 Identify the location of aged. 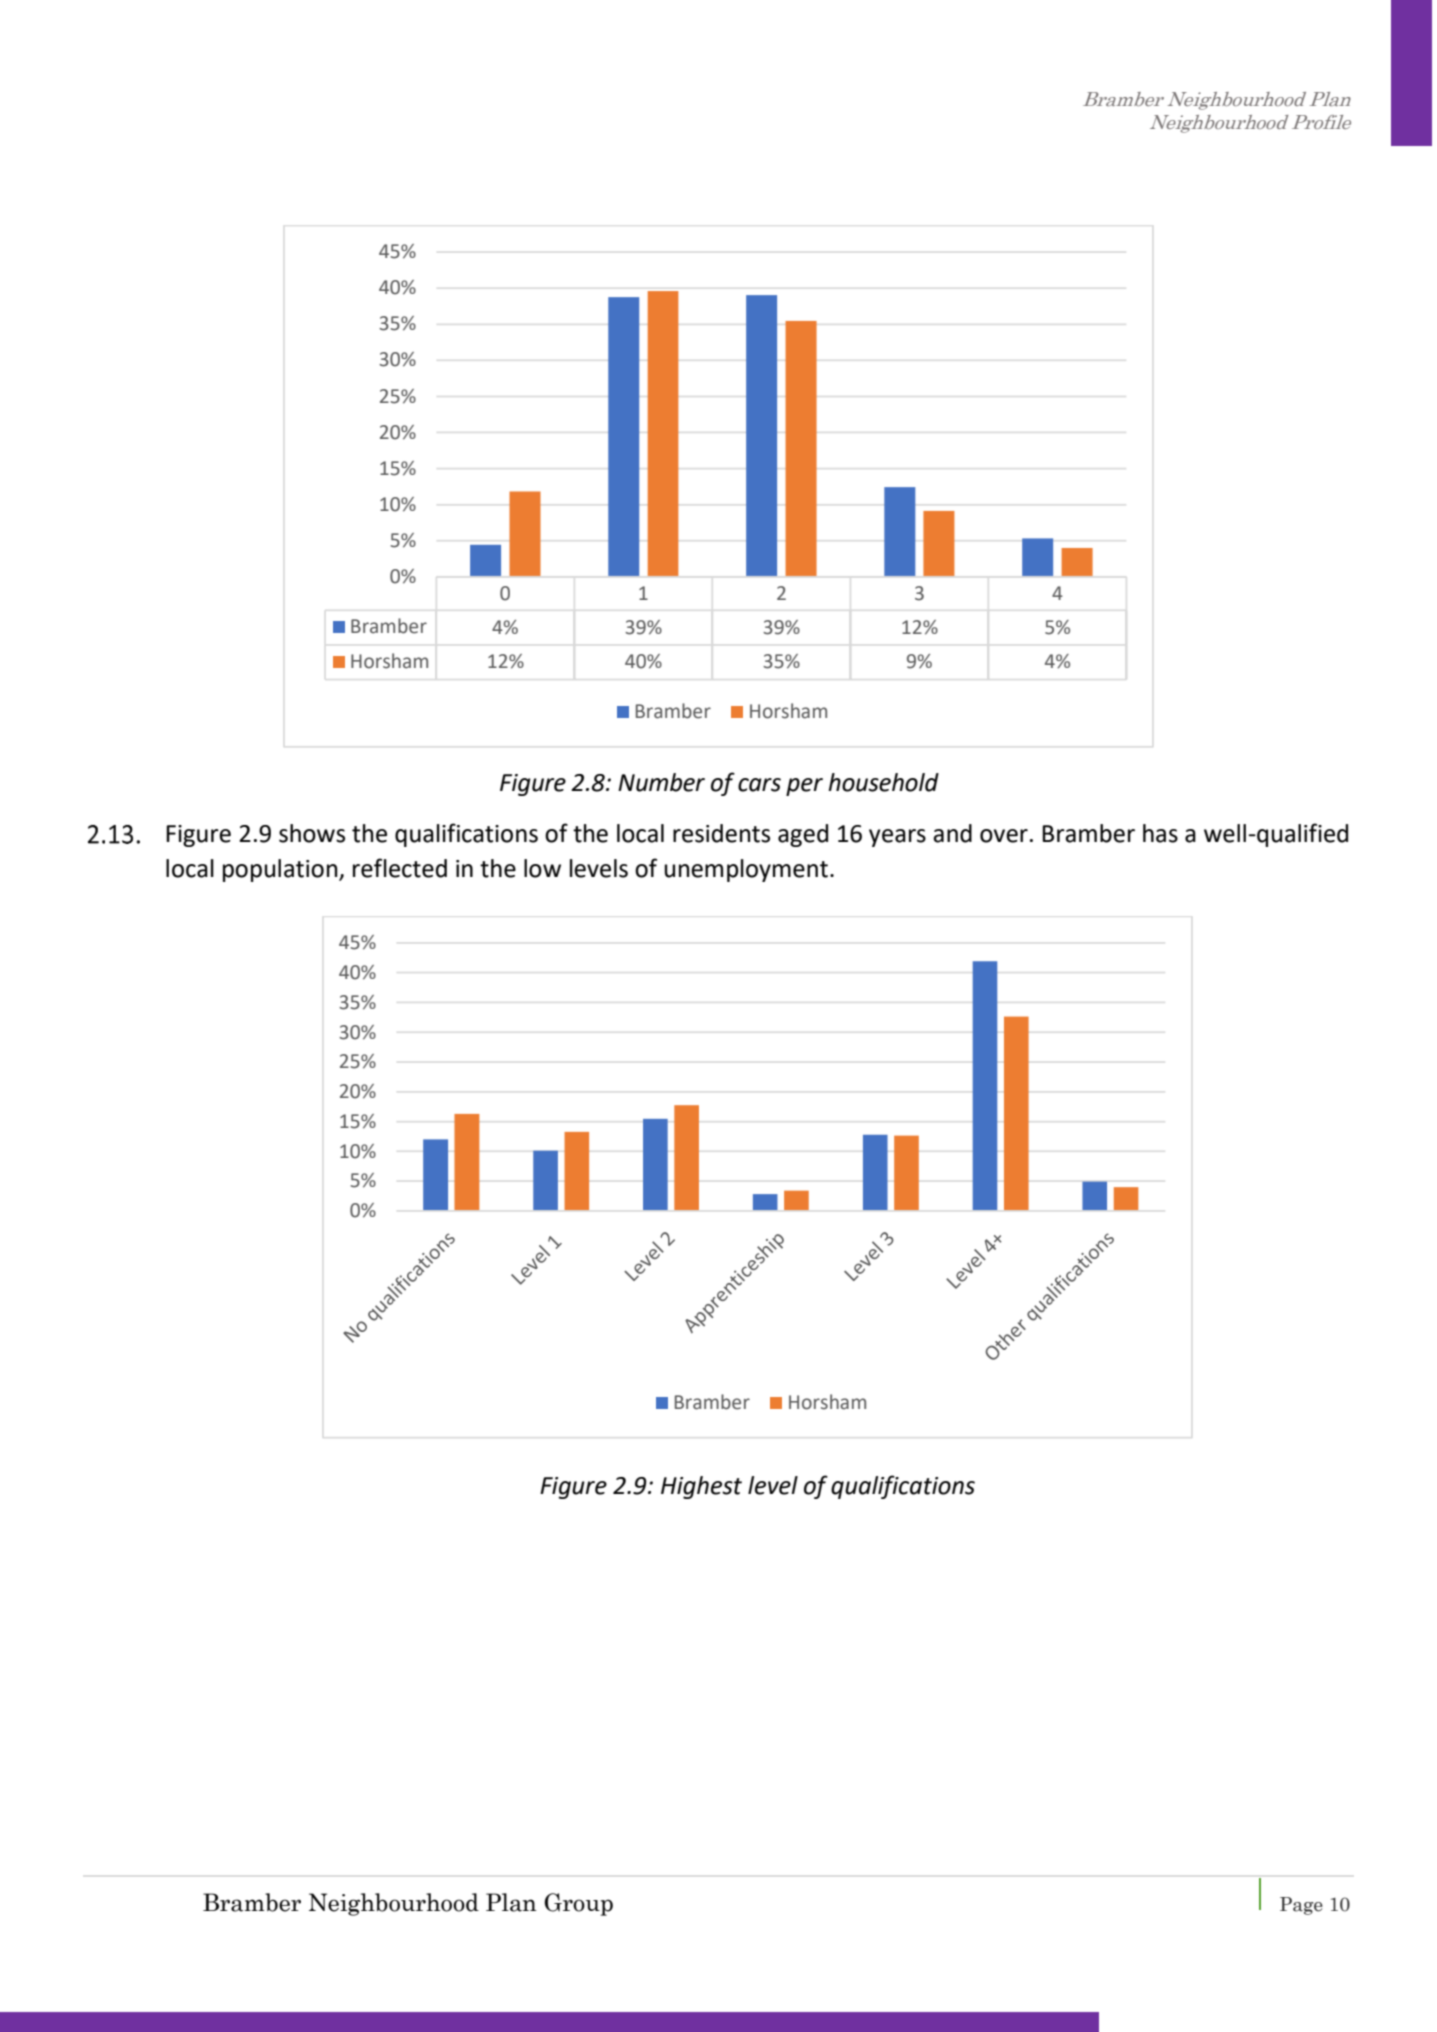
(803, 835).
